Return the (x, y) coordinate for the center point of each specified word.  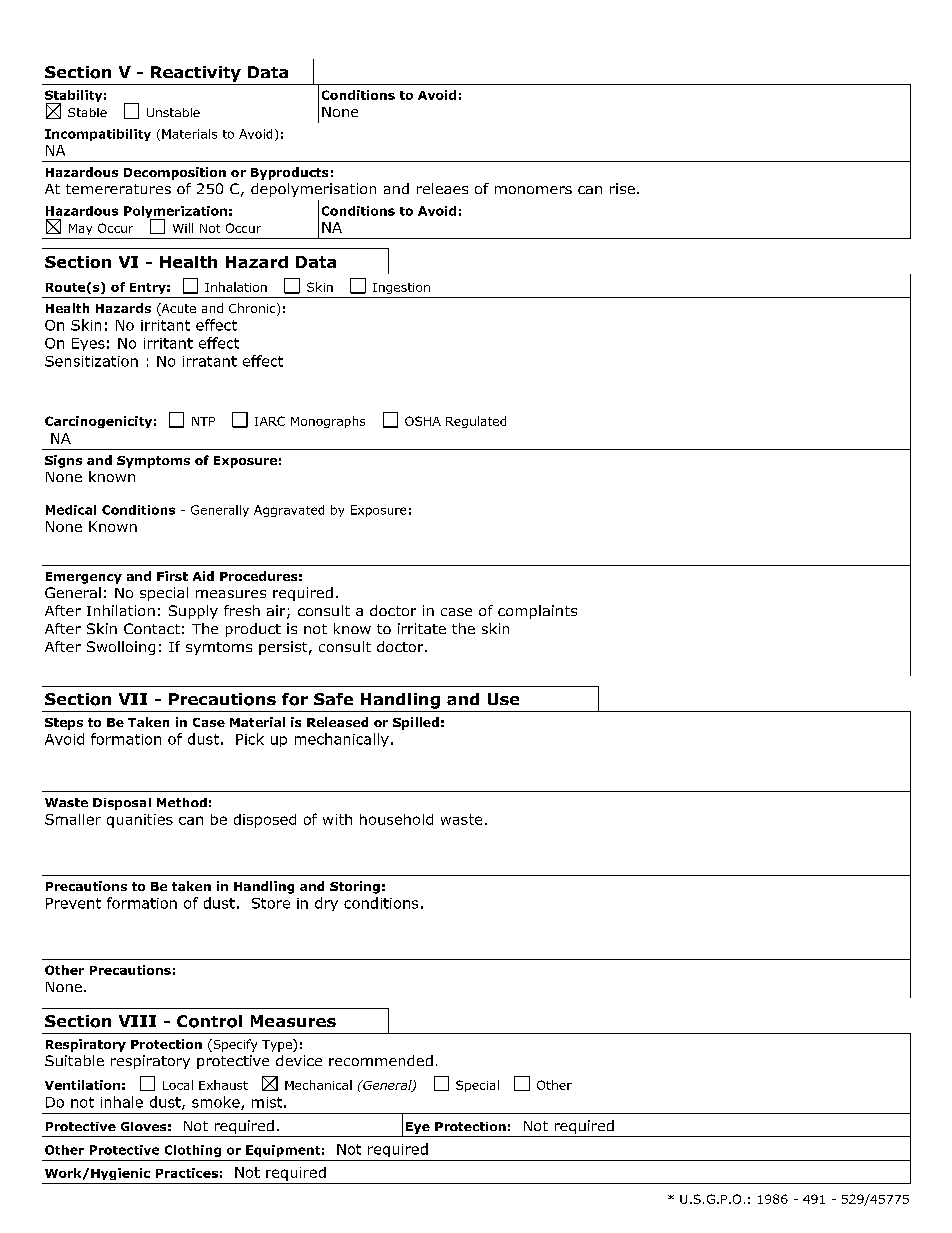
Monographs (328, 422)
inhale (122, 1102)
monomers (533, 190)
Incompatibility (98, 135)
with (337, 819)
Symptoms (153, 462)
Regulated (476, 422)
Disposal (122, 804)
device (299, 1060)
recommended (381, 1060)
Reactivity (196, 74)
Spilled (416, 723)
